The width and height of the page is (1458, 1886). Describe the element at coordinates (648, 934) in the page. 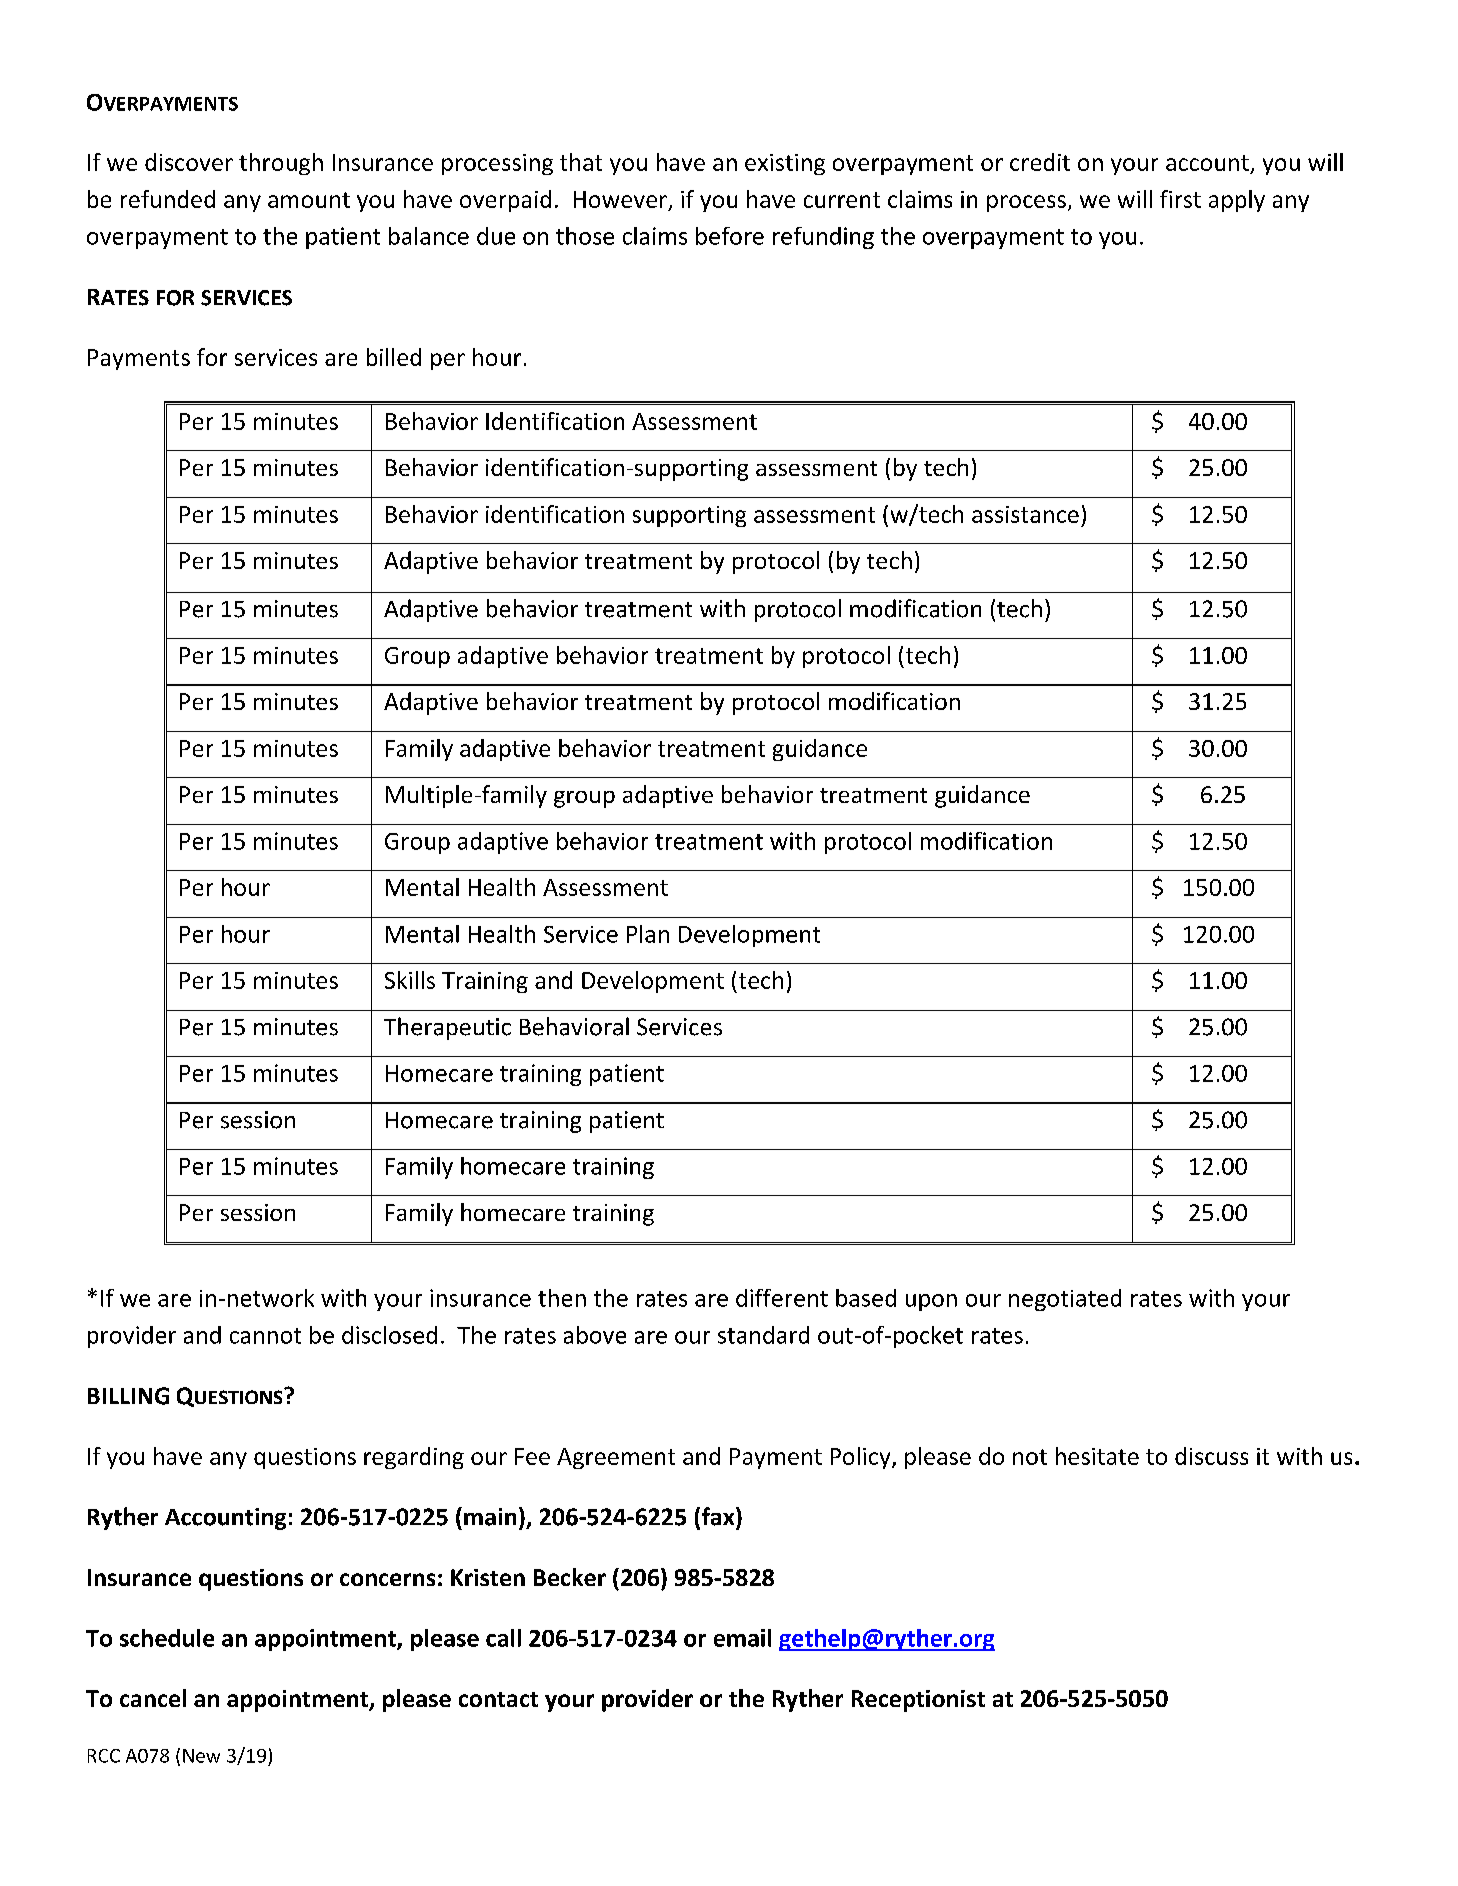

I see `Plan` at that location.
